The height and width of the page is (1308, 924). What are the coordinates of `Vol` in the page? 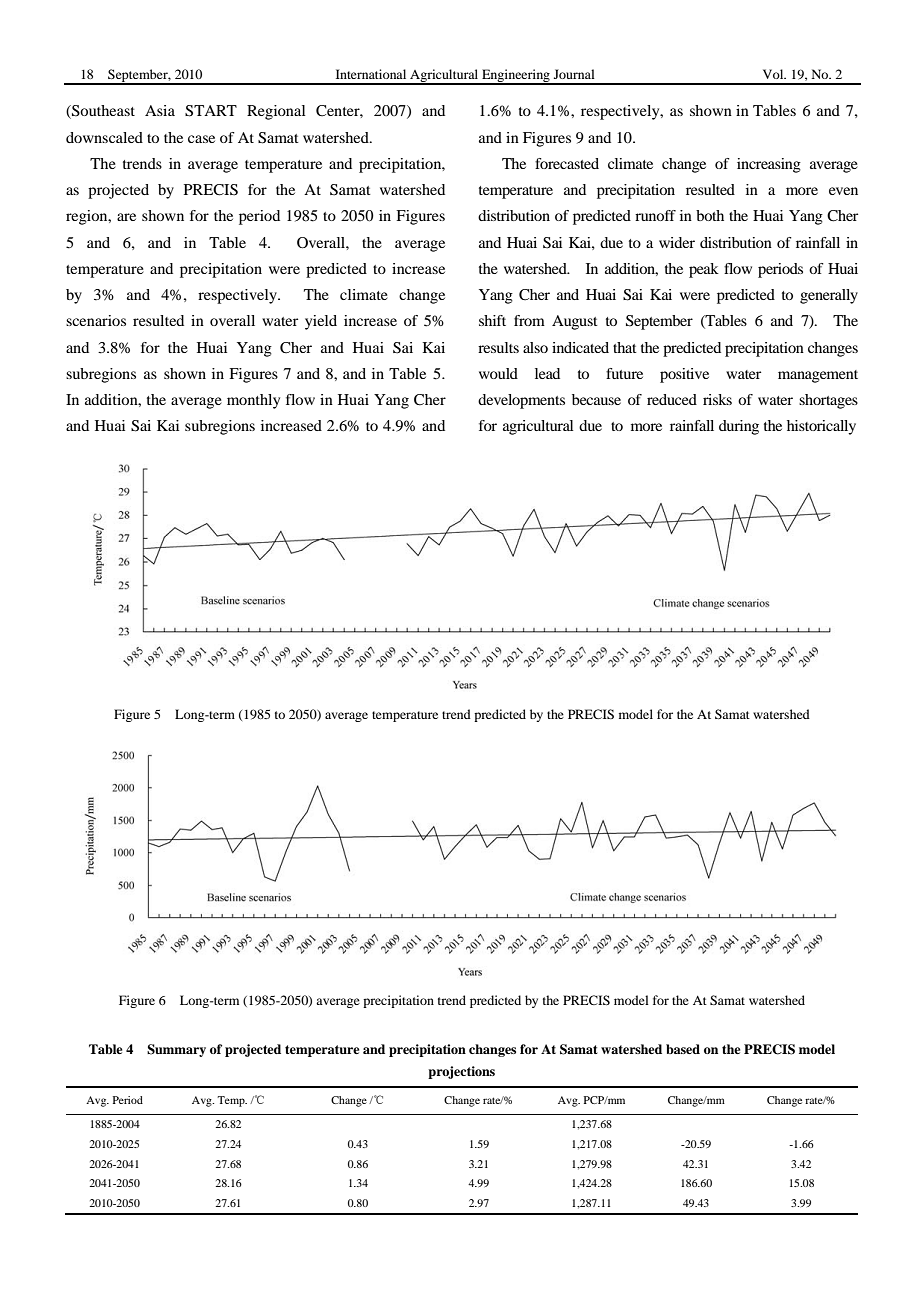 It's located at (774, 74).
